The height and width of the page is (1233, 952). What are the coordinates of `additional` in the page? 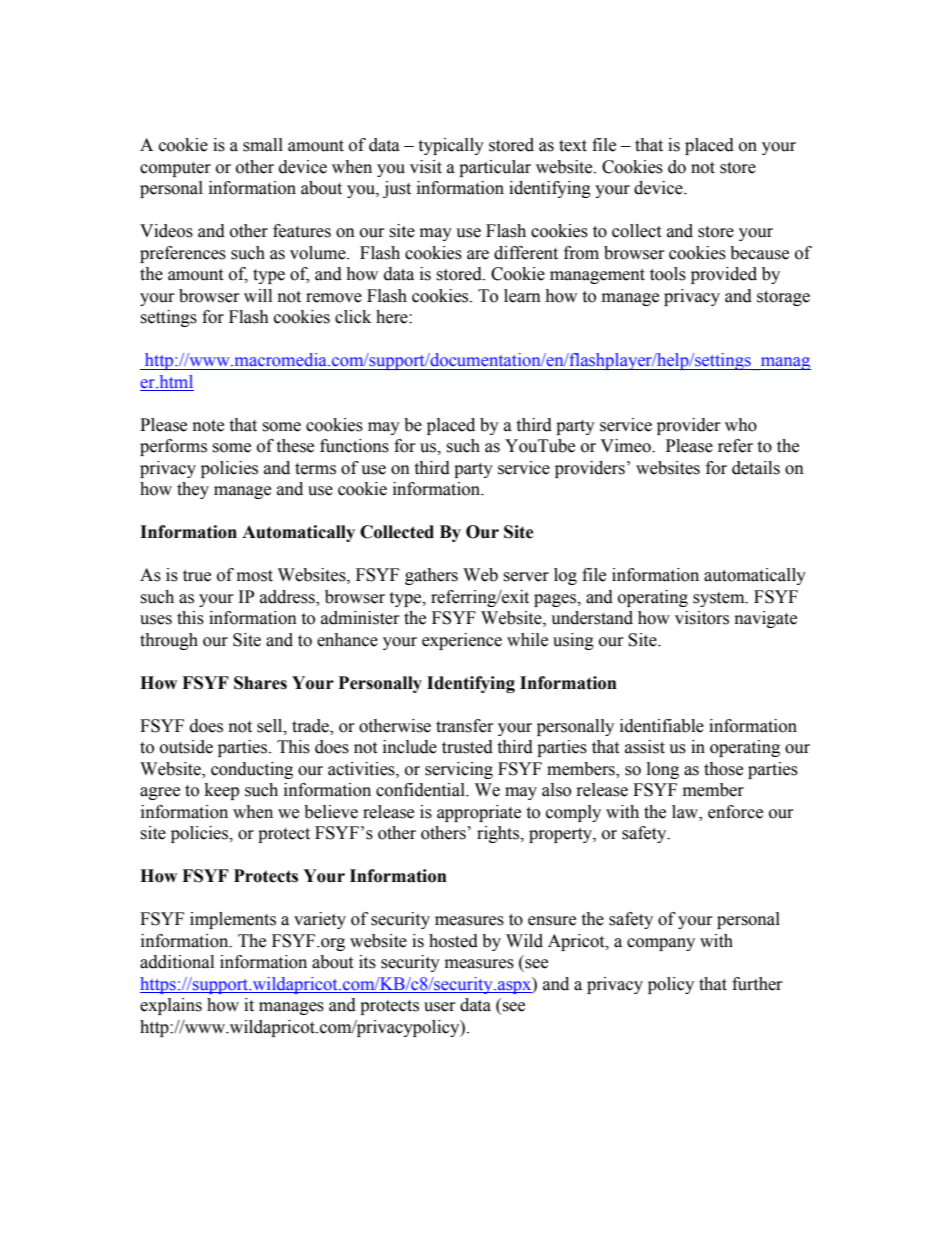 It's located at (177, 962).
